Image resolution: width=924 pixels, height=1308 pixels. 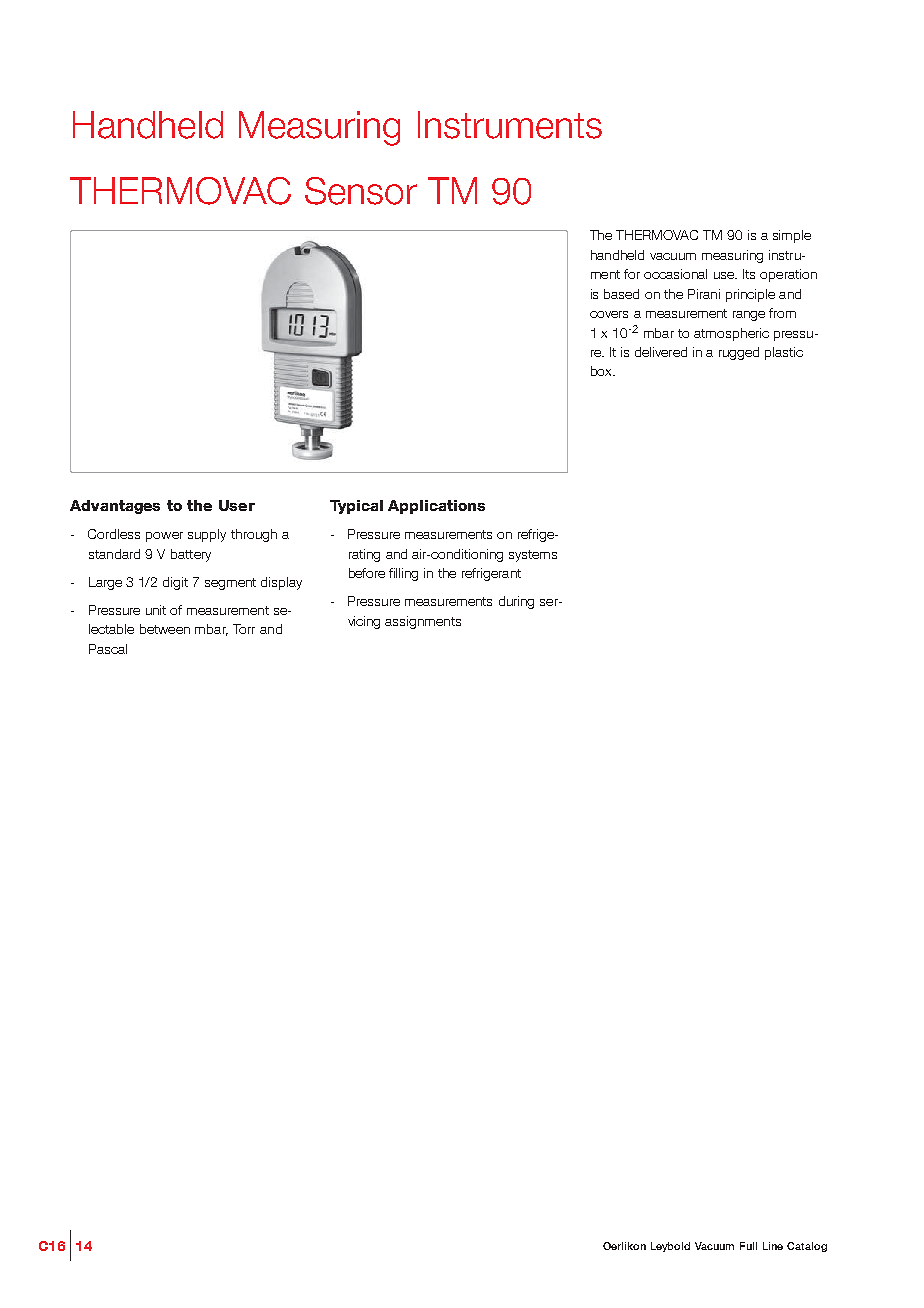 What do you see at coordinates (807, 1247) in the screenshot?
I see `Catalog` at bounding box center [807, 1247].
